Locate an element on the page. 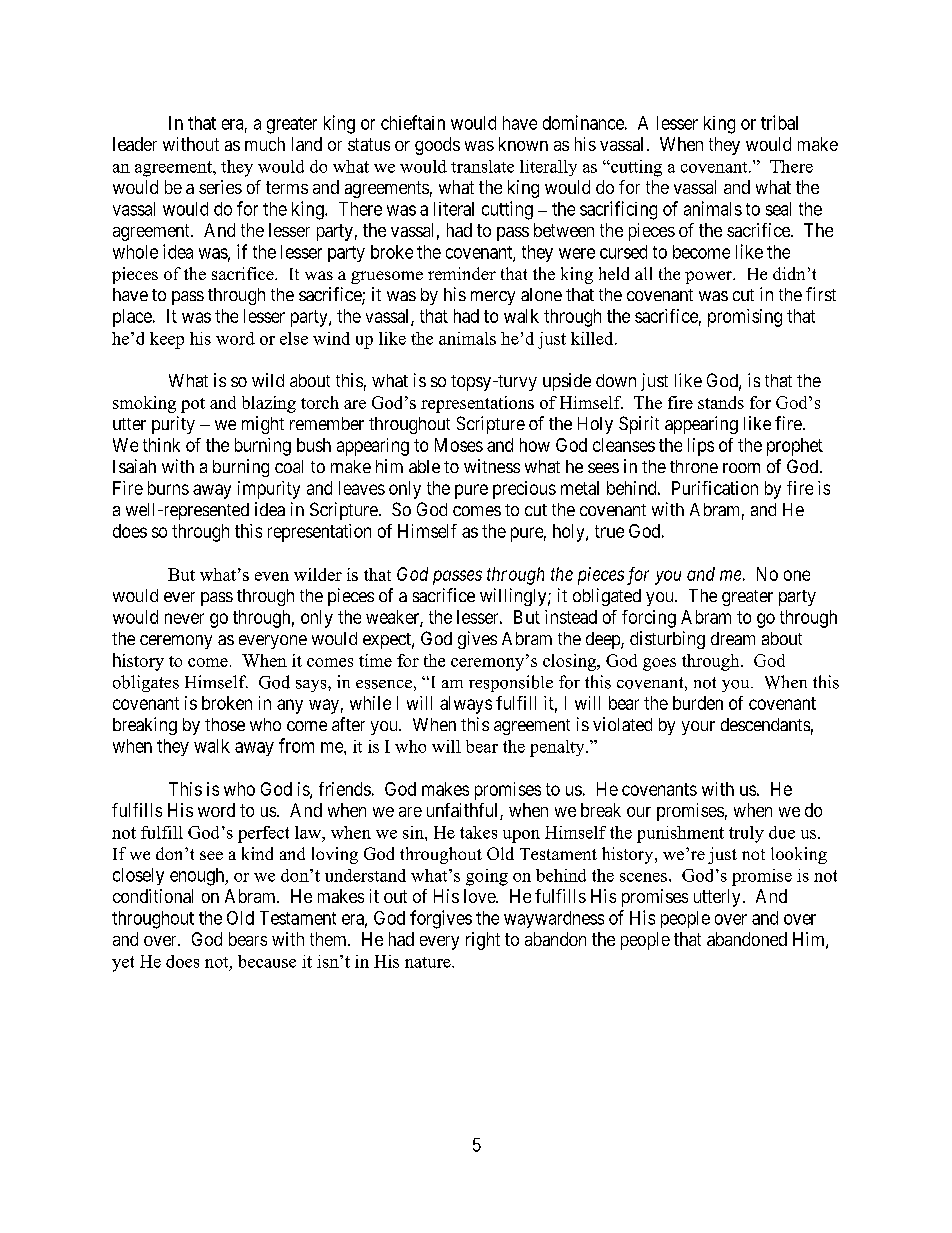 This page has height=1233, width=952. much is located at coordinates (265, 144).
